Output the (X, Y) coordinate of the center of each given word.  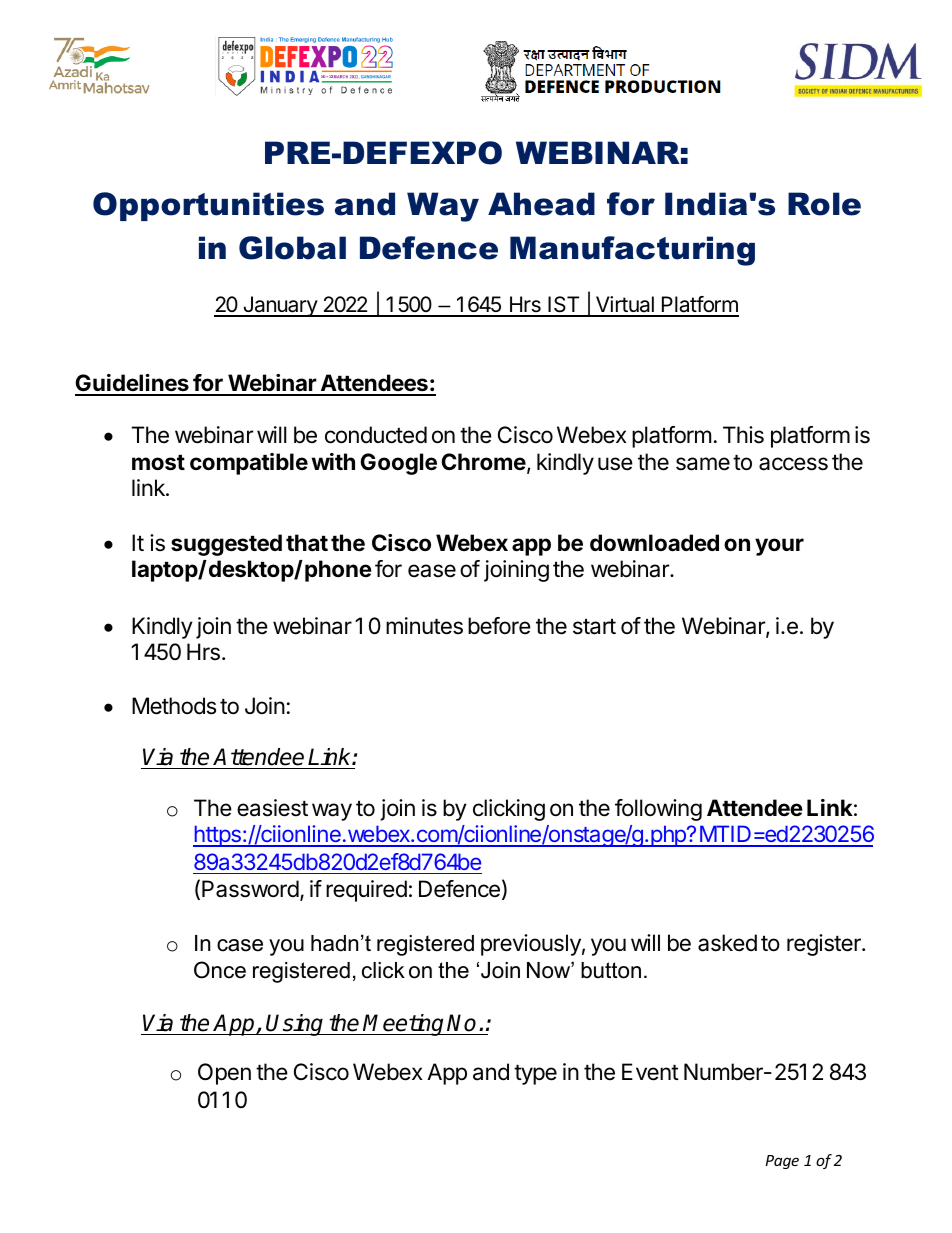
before (499, 626)
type (535, 1075)
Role (824, 204)
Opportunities (208, 206)
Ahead (541, 204)
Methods (174, 706)
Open (224, 1074)
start (594, 627)
